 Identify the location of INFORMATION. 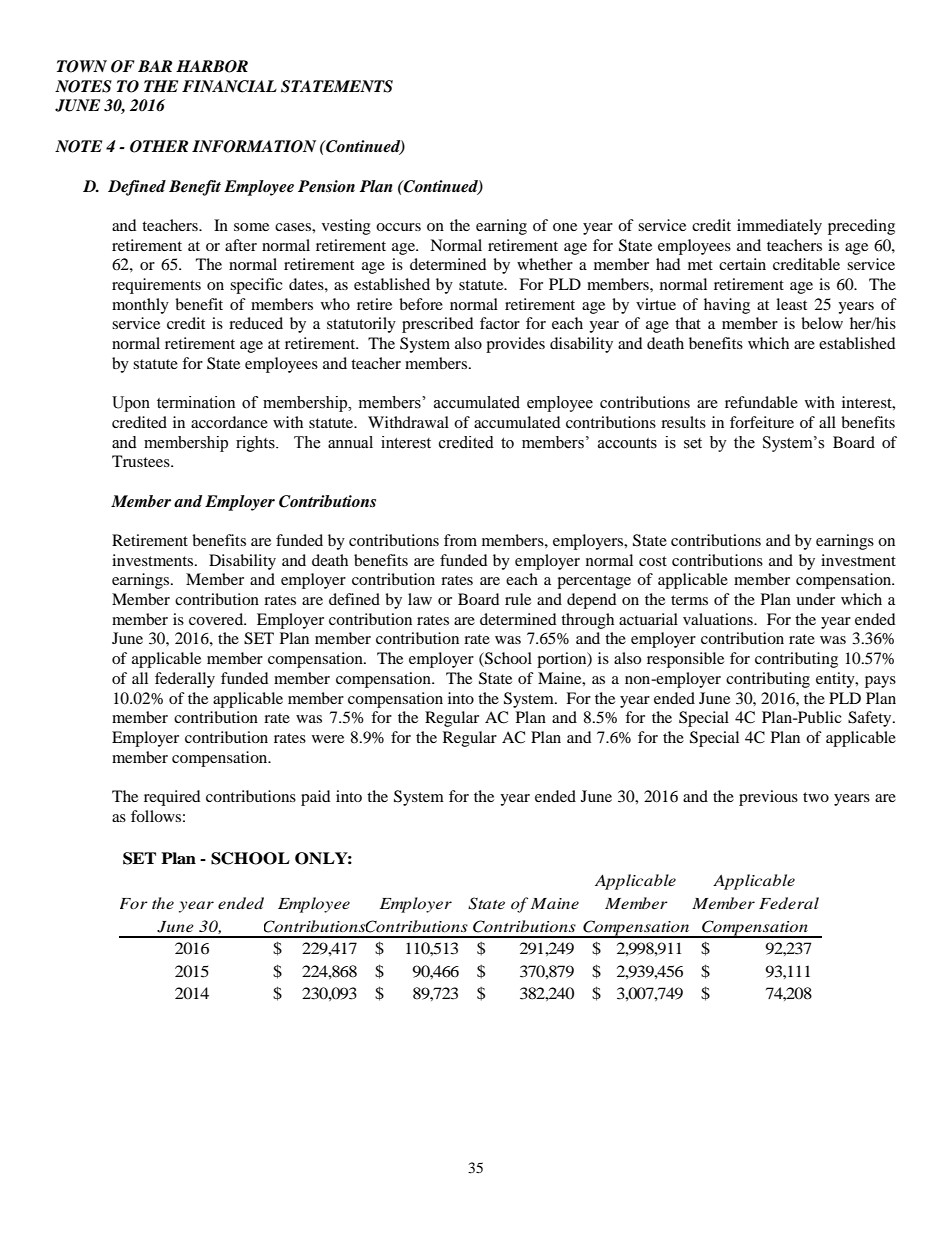
(254, 146).
